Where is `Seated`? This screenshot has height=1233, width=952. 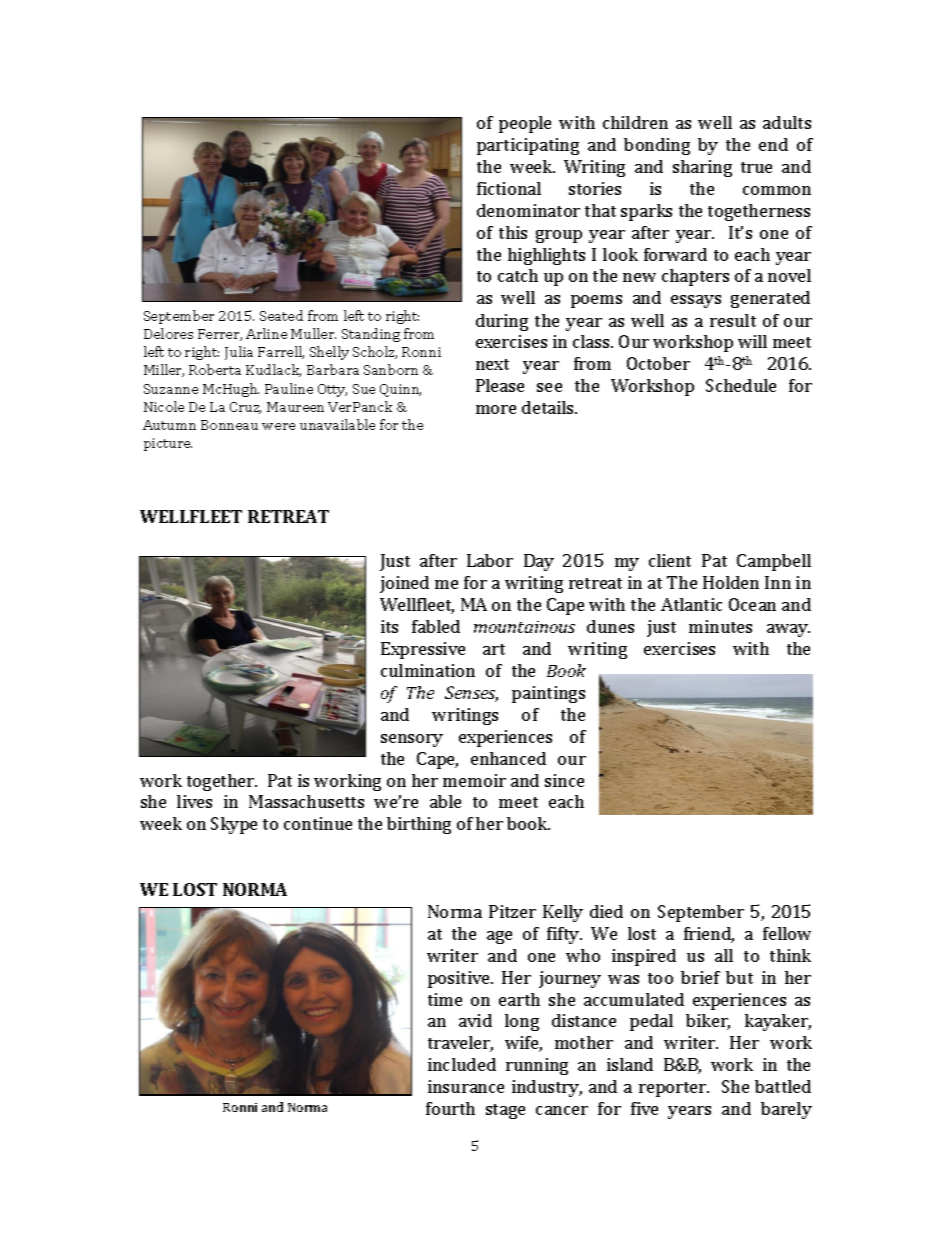 Seated is located at coordinates (281, 315).
